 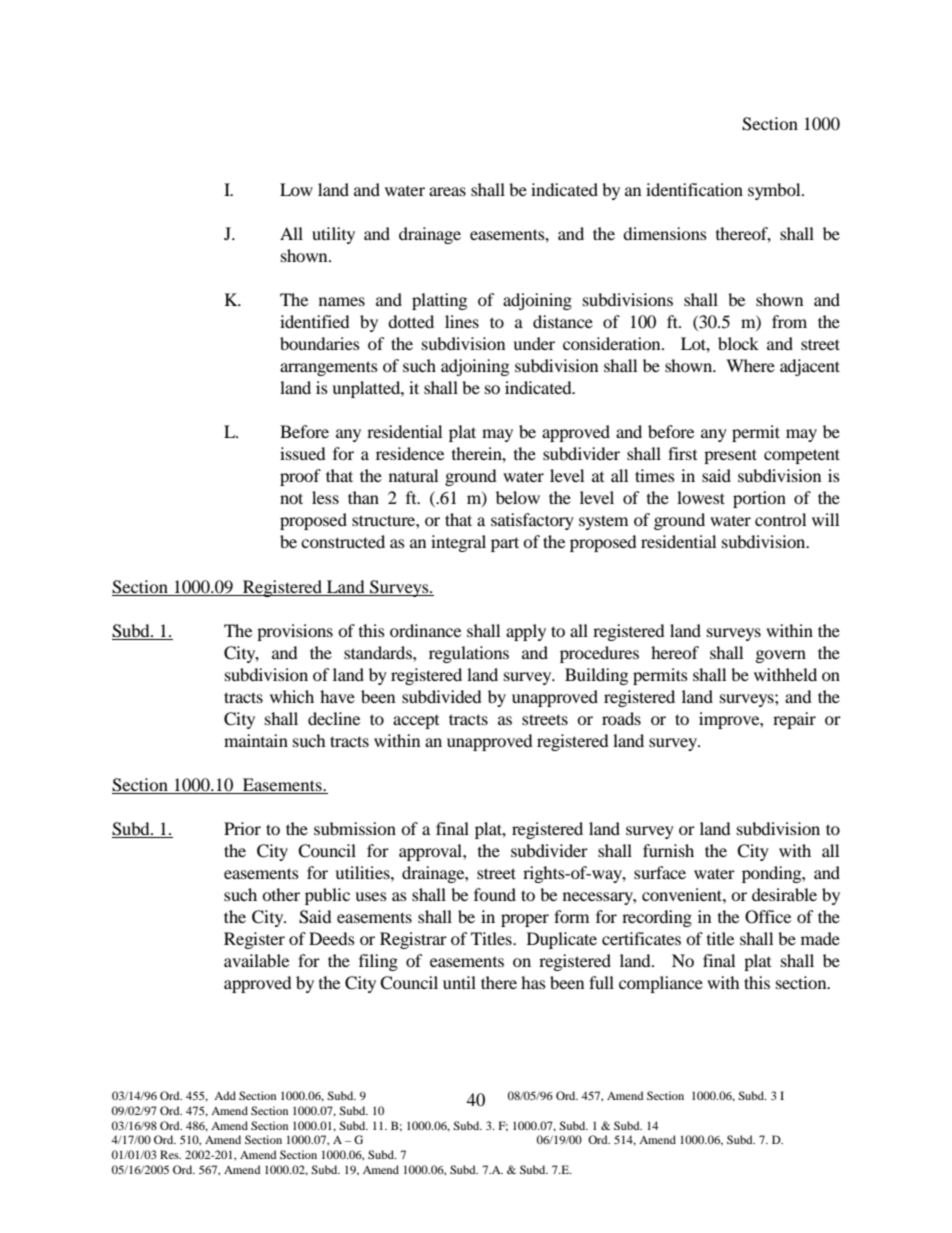 What do you see at coordinates (447, 191) in the screenshot?
I see `areas` at bounding box center [447, 191].
